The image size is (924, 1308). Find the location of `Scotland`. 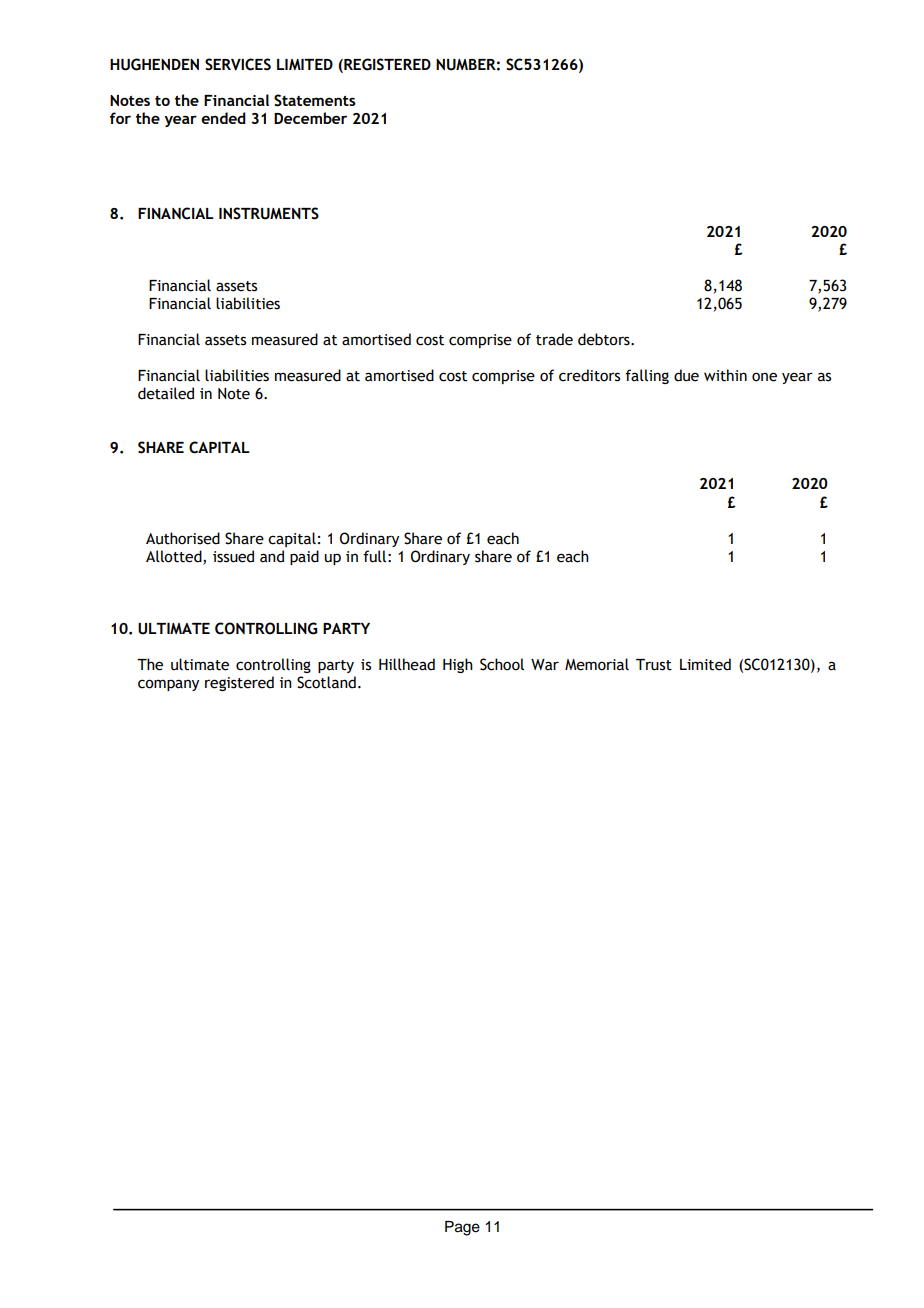

Scotland is located at coordinates (326, 682).
